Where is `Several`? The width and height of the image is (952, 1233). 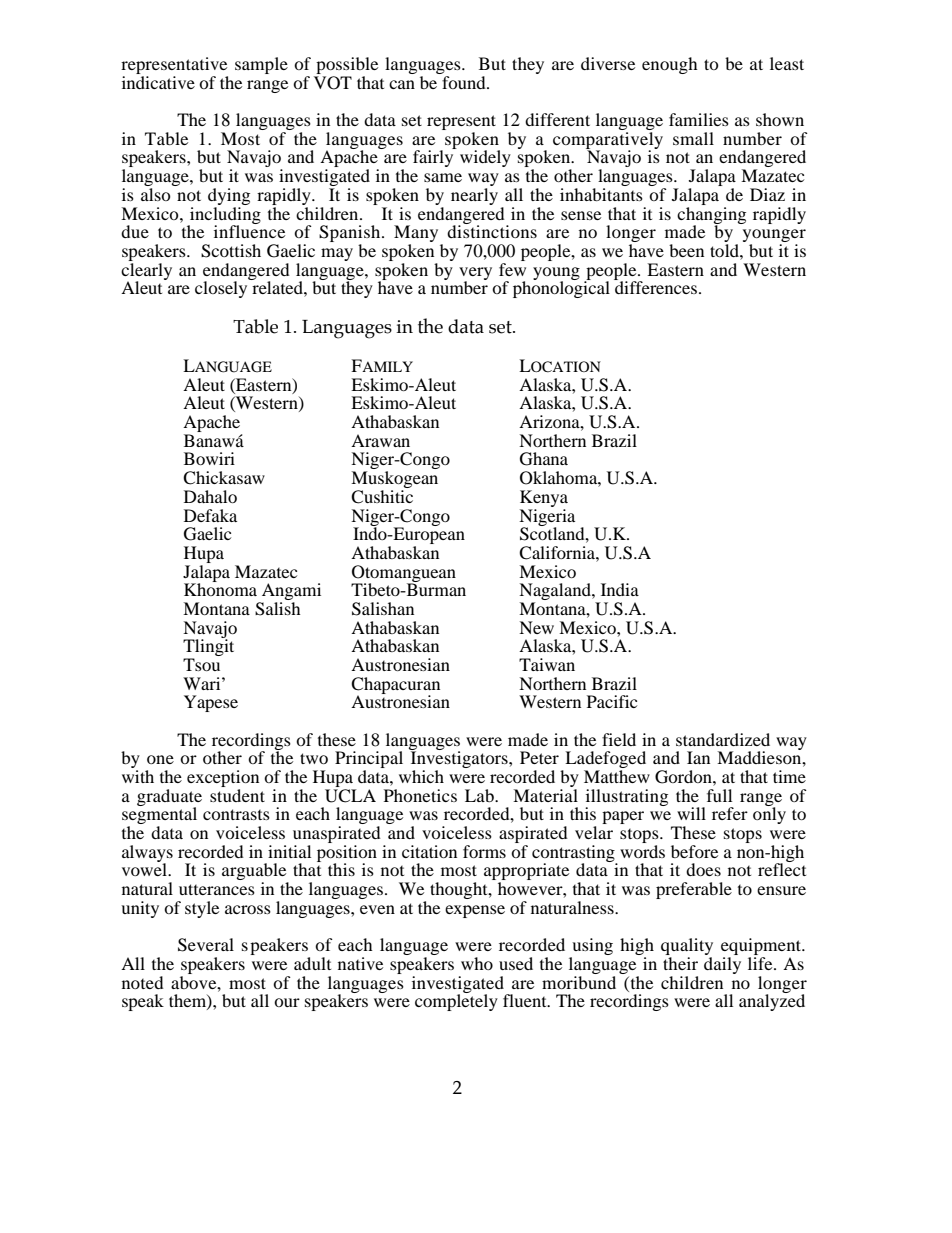
Several is located at coordinates (206, 945).
